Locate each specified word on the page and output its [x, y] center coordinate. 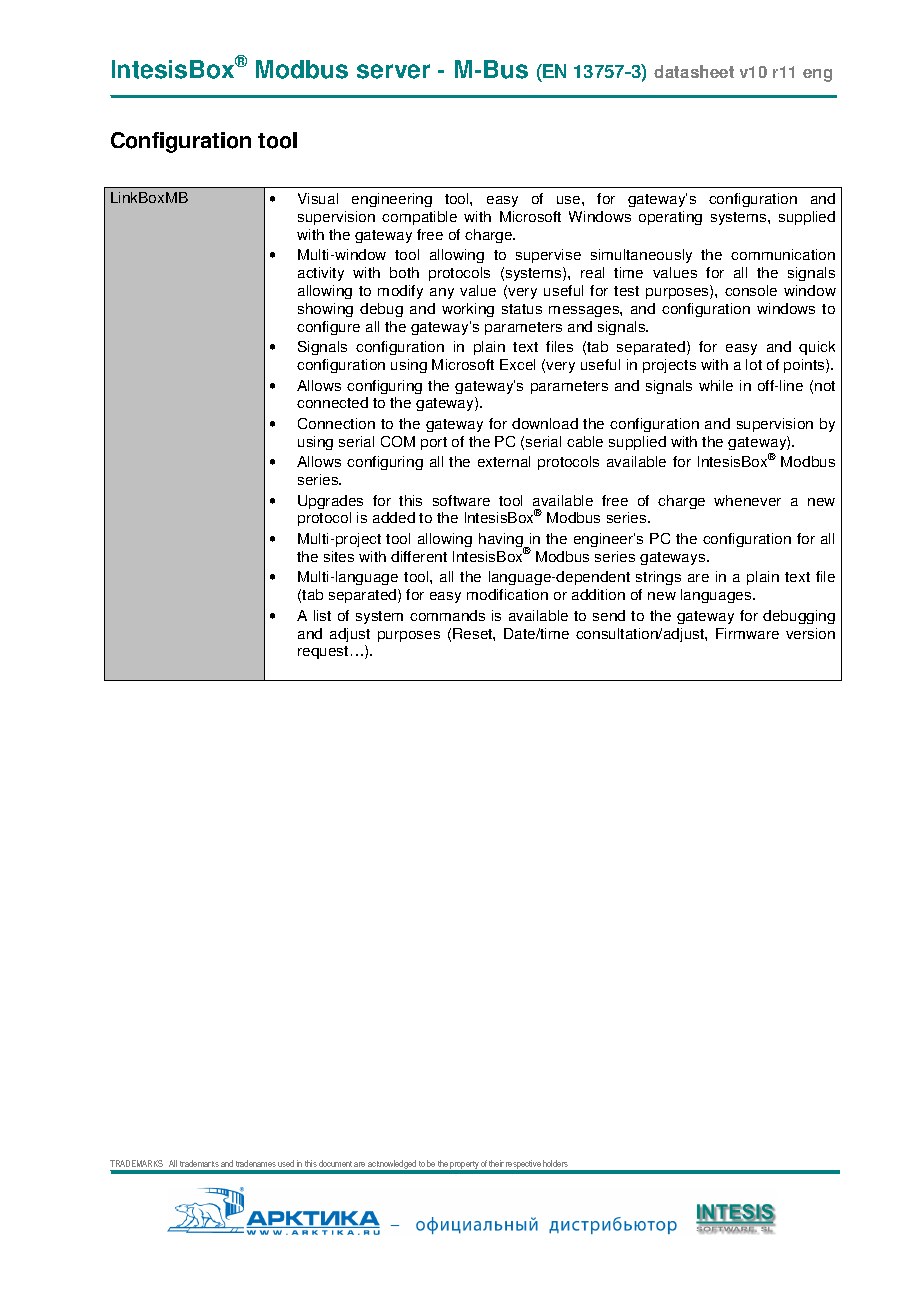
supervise [548, 256]
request [323, 652]
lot [754, 364]
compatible [419, 218]
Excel [517, 364]
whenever [747, 500]
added [394, 517]
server [393, 71]
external [504, 461]
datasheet [694, 71]
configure [328, 328]
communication [783, 254]
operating [670, 218]
